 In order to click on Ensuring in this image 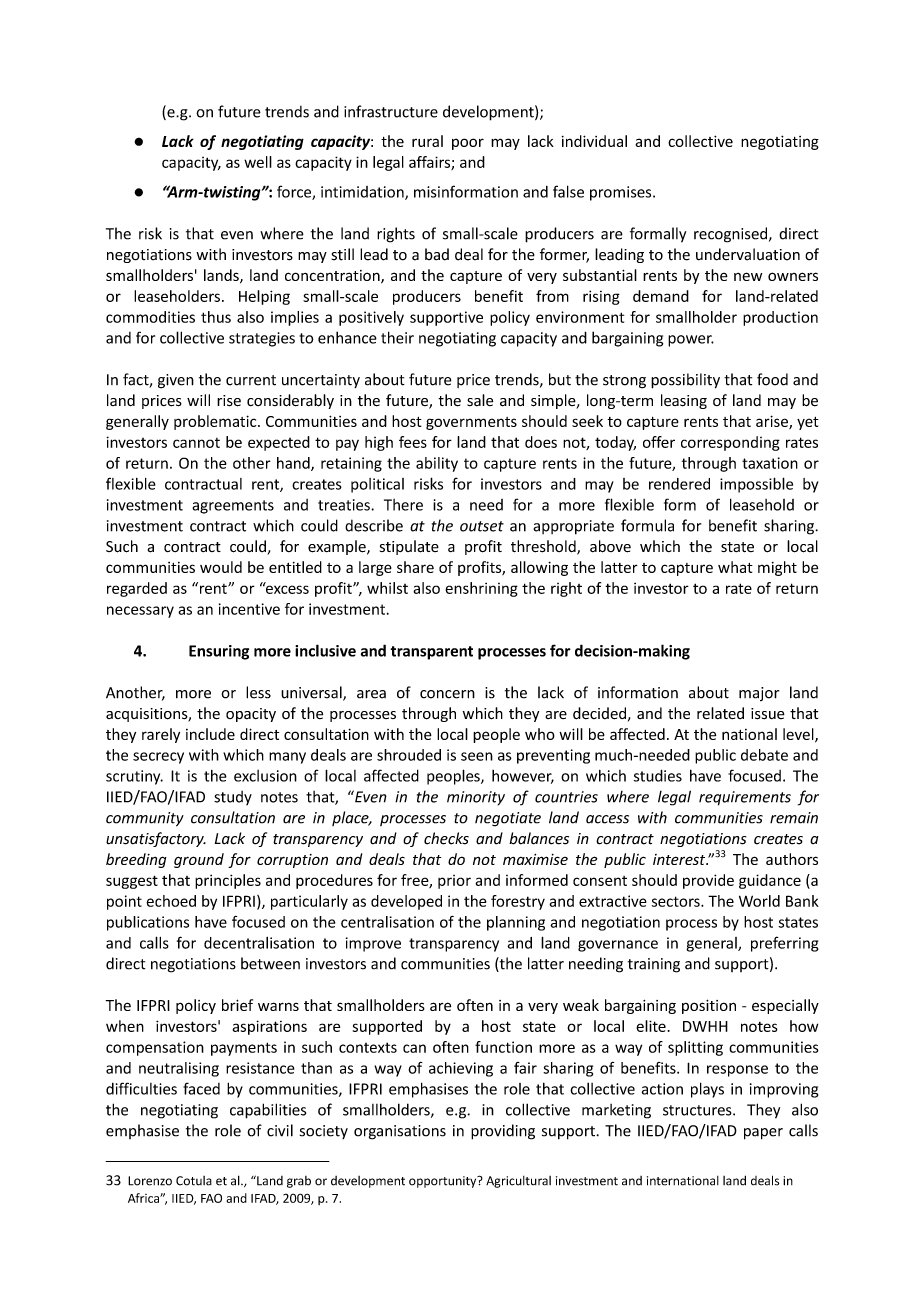, I will do `click(219, 652)`.
